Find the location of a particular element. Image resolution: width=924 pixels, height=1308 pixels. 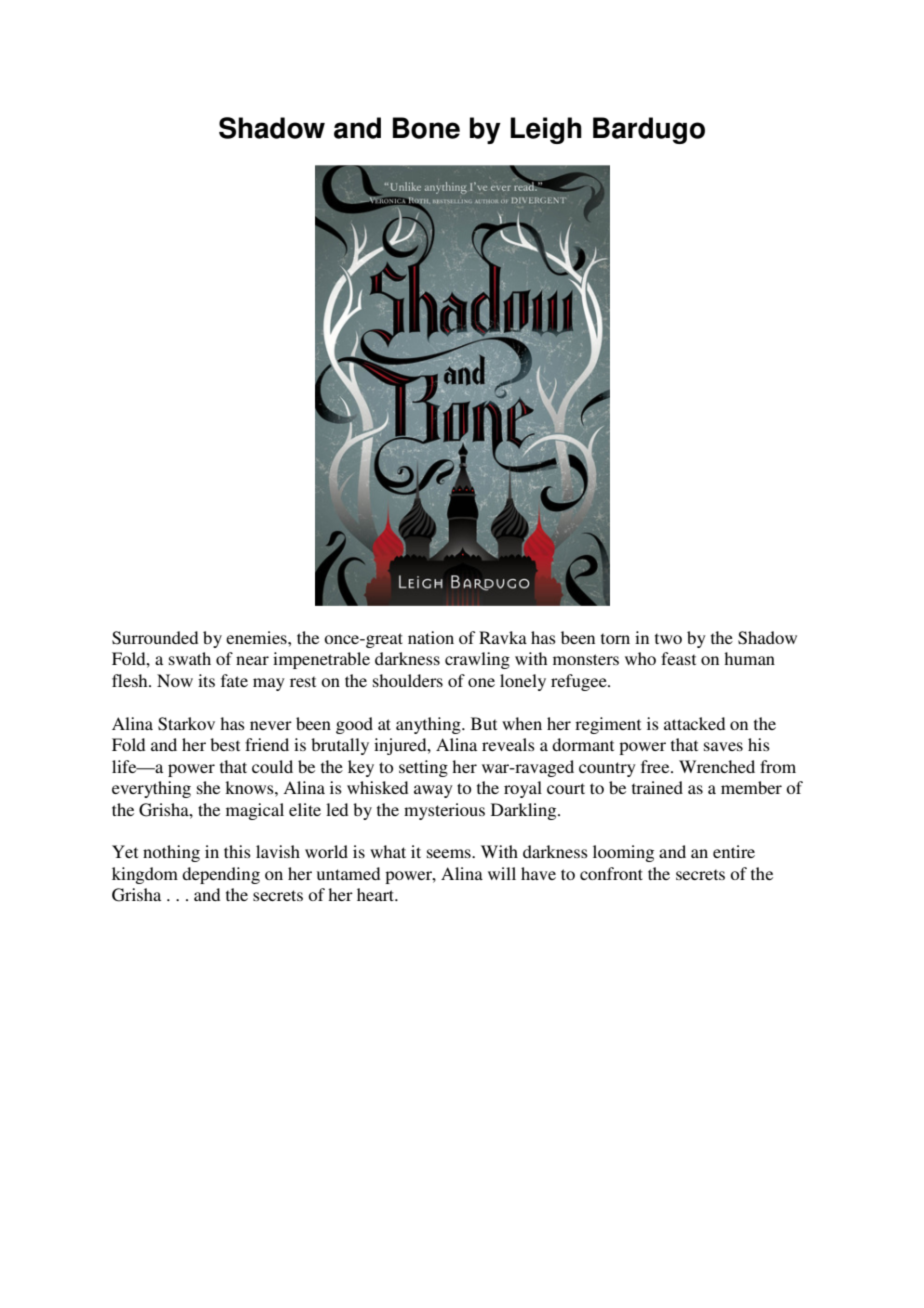

Leigh is located at coordinates (546, 130).
